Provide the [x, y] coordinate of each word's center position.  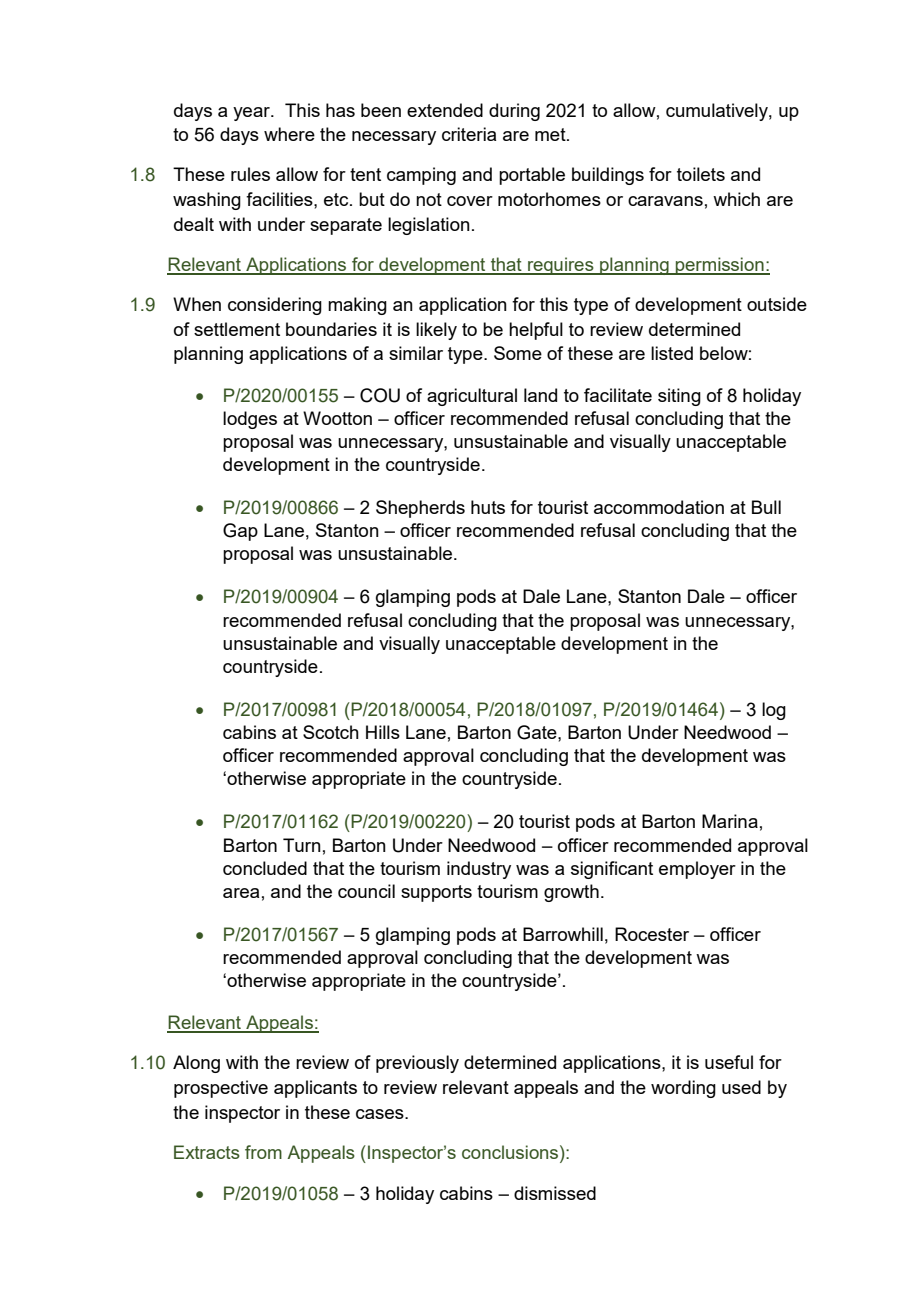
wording [683, 1089]
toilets [701, 174]
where [289, 134]
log [774, 711]
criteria [469, 134]
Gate [538, 732]
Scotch [331, 732]
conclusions [511, 1152]
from [263, 1152]
